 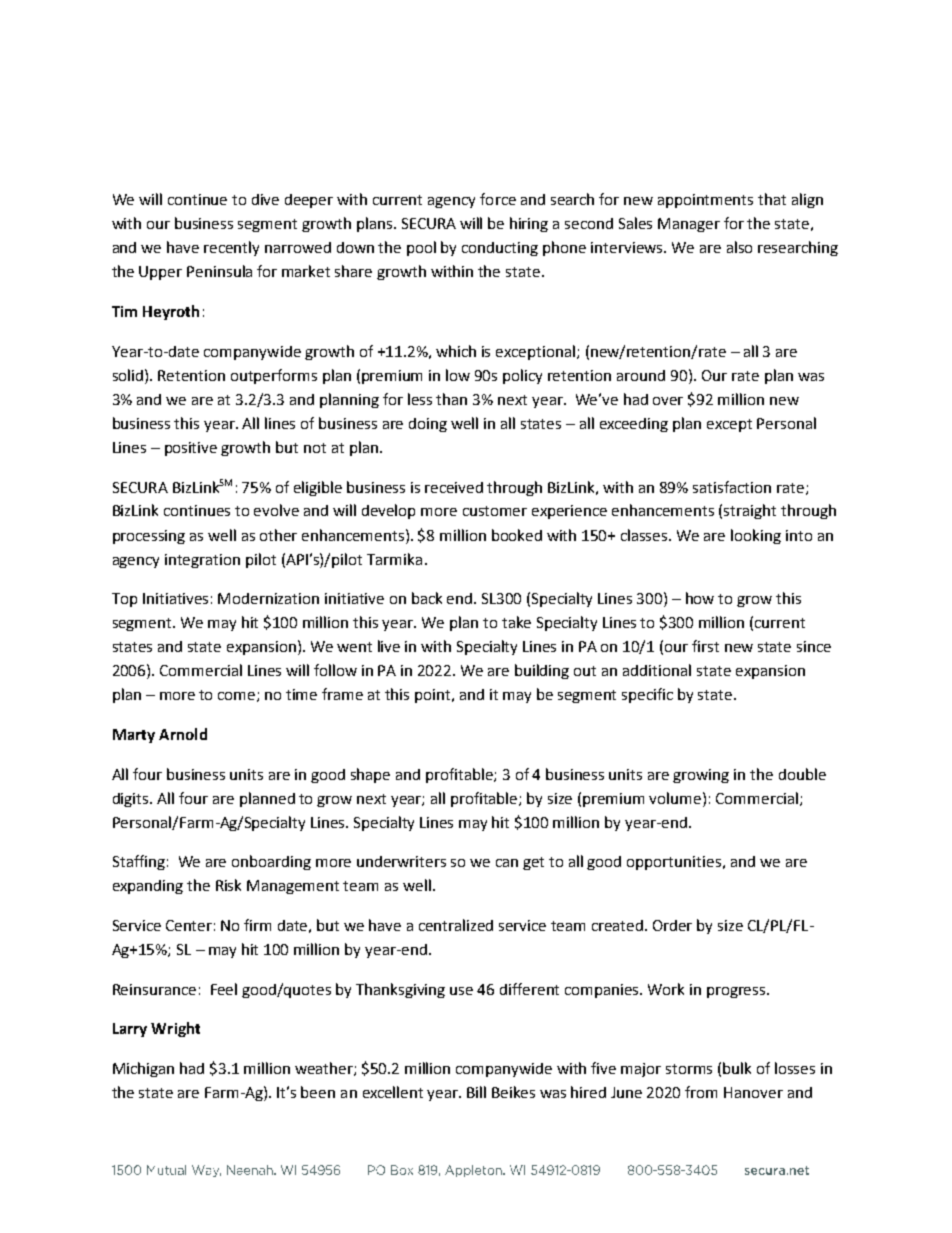 What do you see at coordinates (143, 1069) in the image?
I see `Michigan` at bounding box center [143, 1069].
